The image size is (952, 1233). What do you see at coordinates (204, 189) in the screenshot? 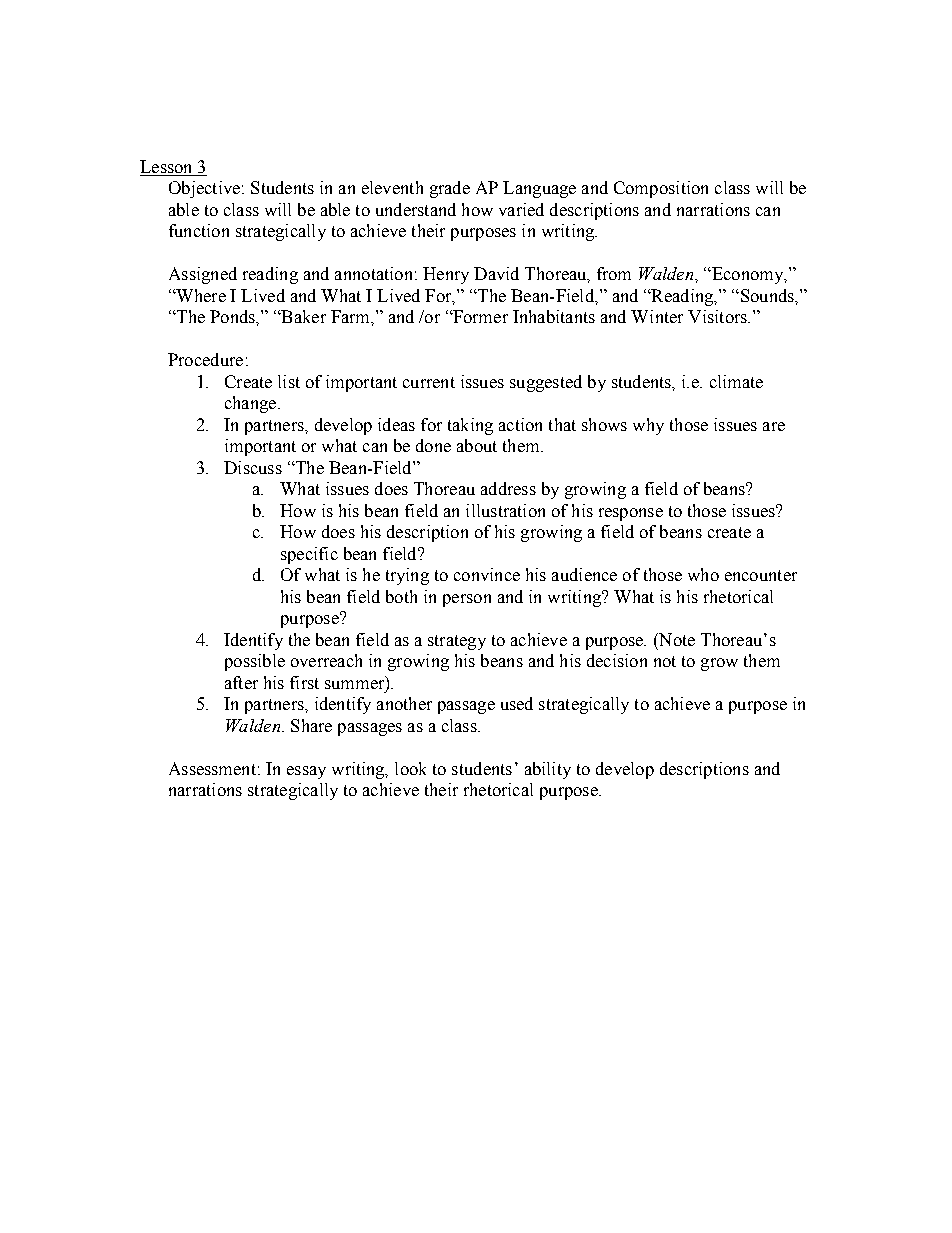
I see `Objective` at bounding box center [204, 189].
